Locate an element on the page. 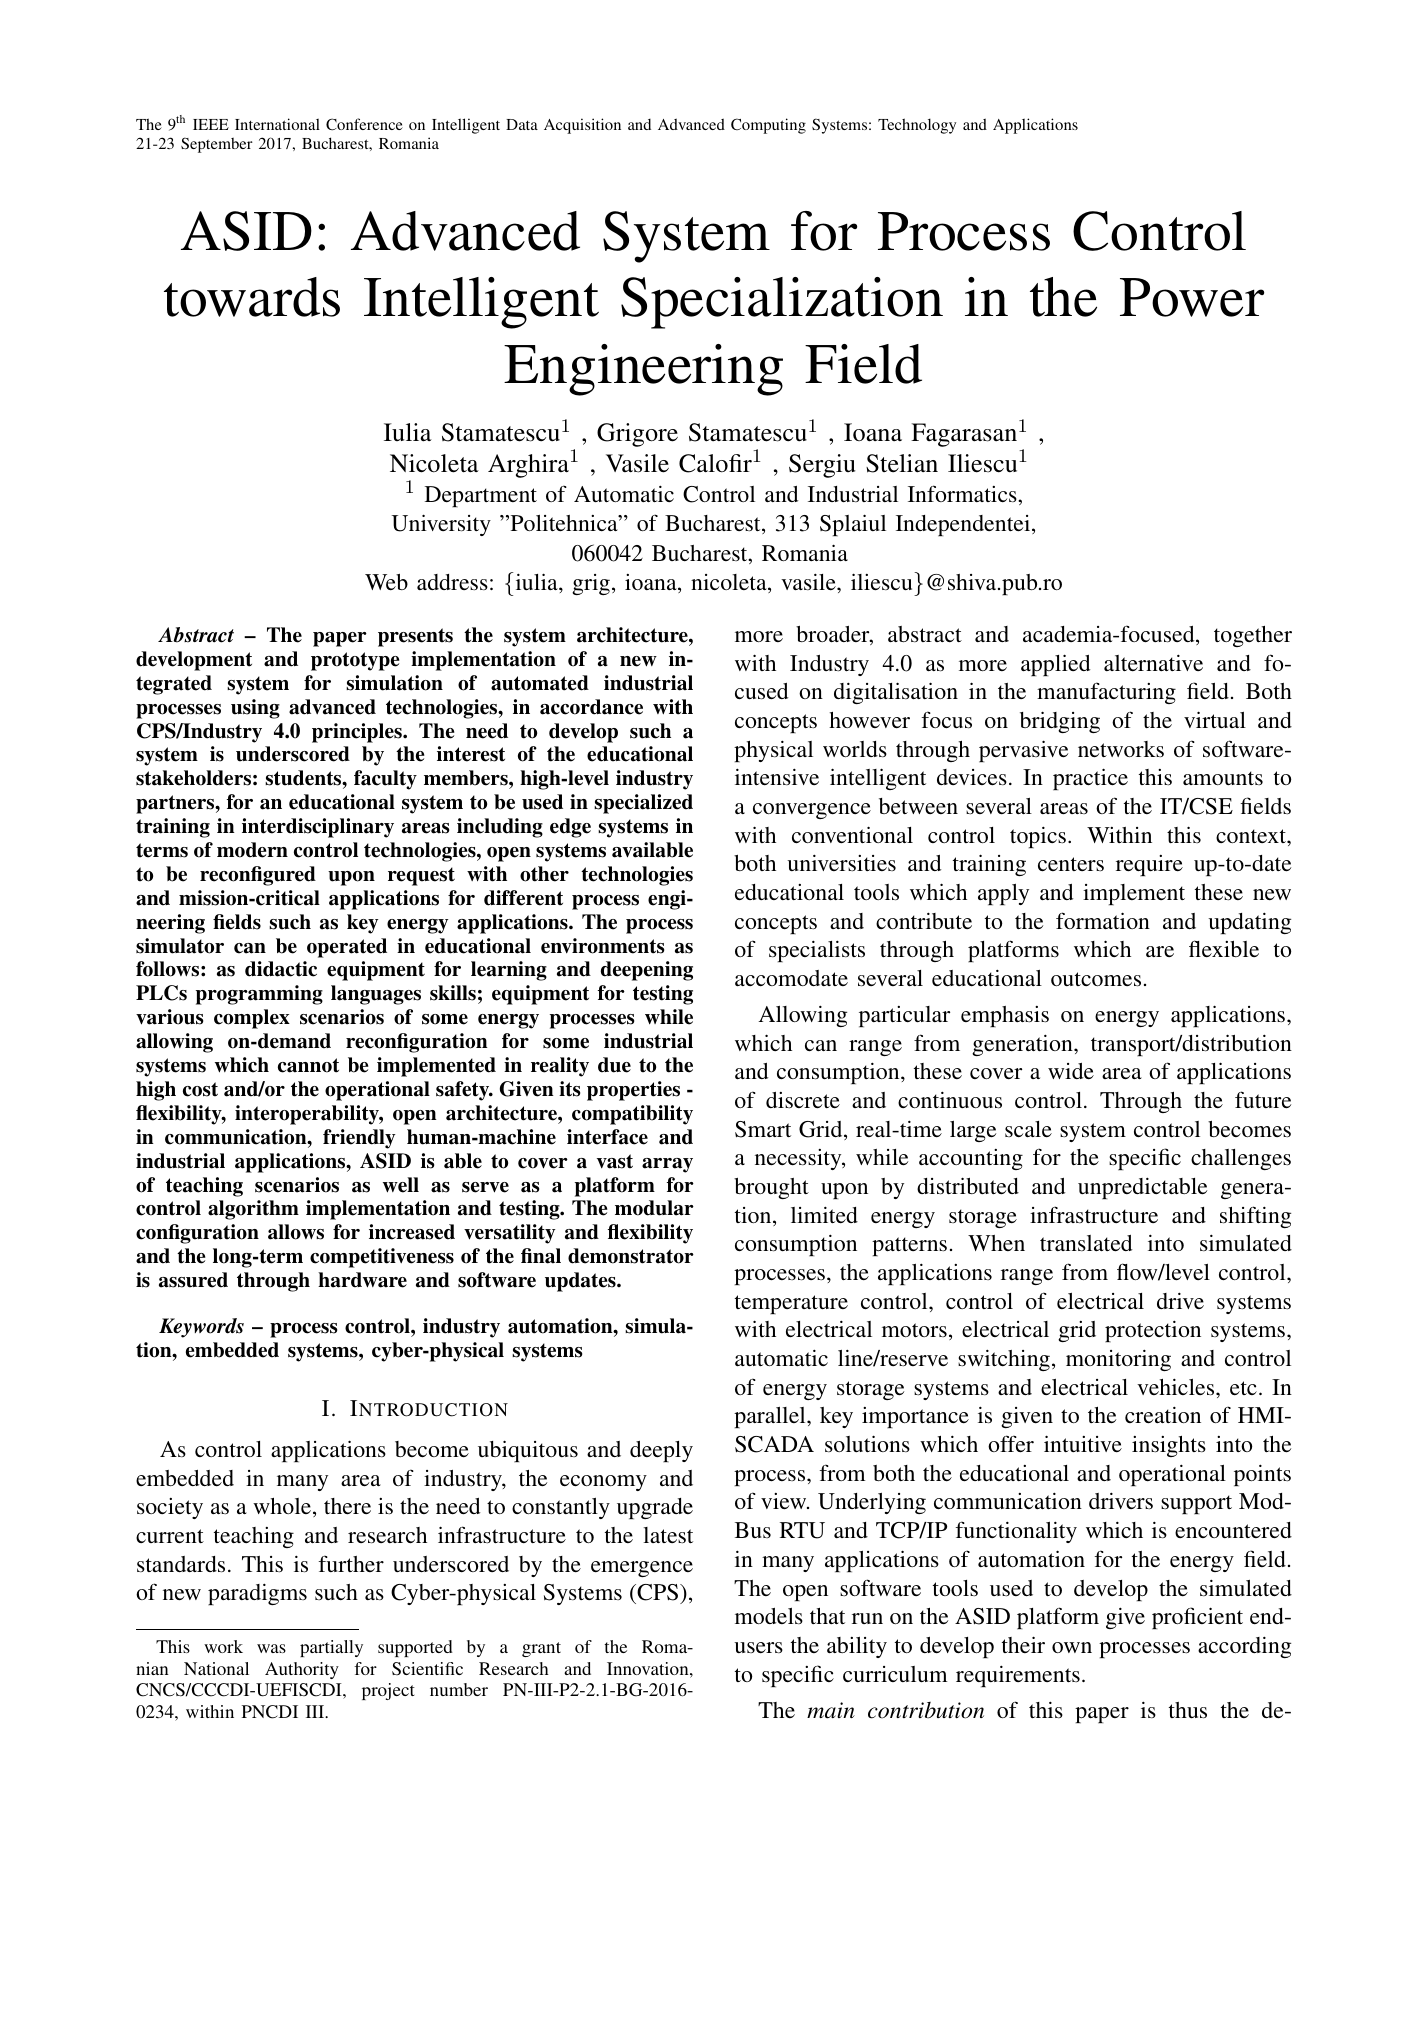 The image size is (1428, 2019). models is located at coordinates (769, 1616).
